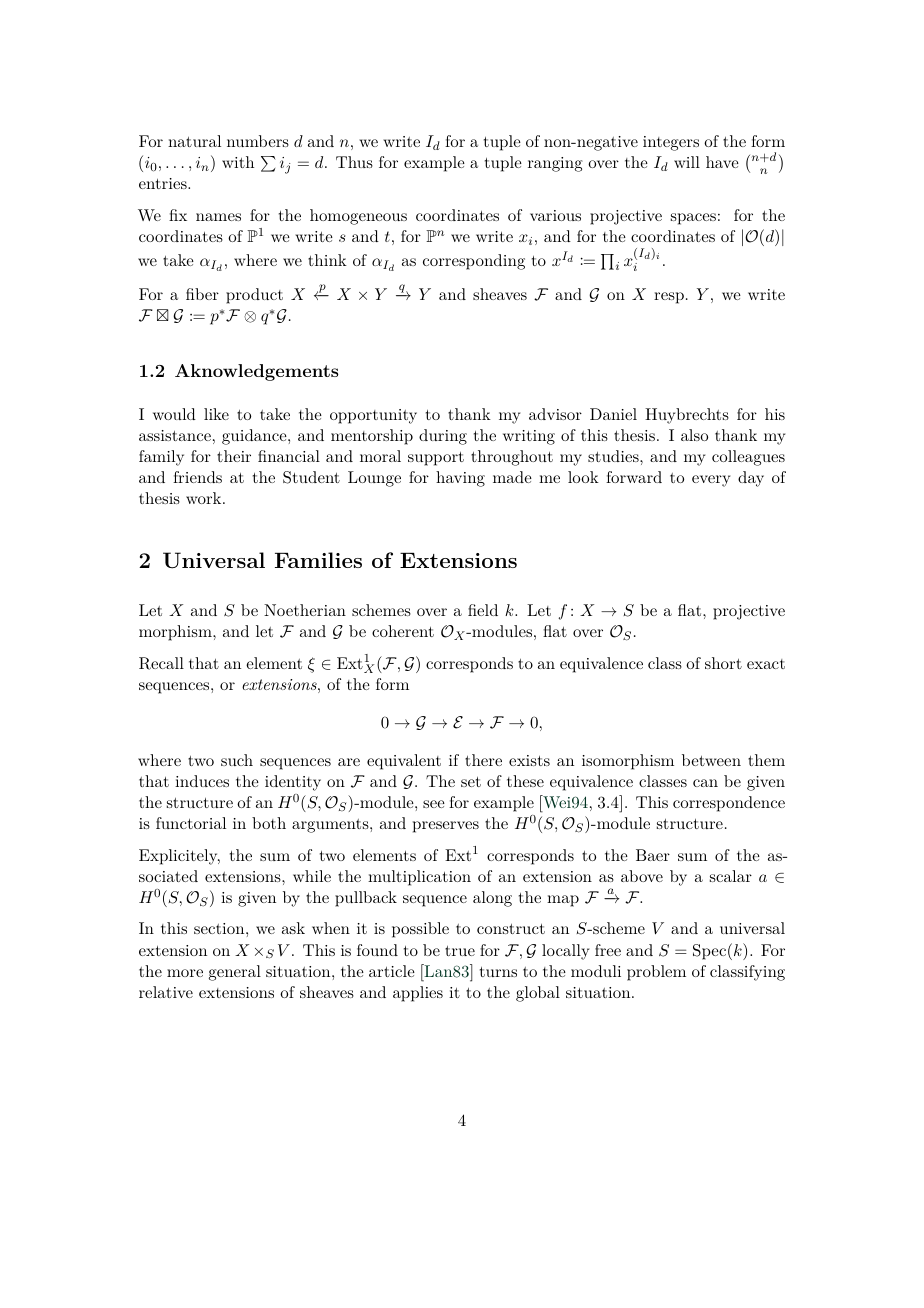  I want to click on will, so click(687, 162).
